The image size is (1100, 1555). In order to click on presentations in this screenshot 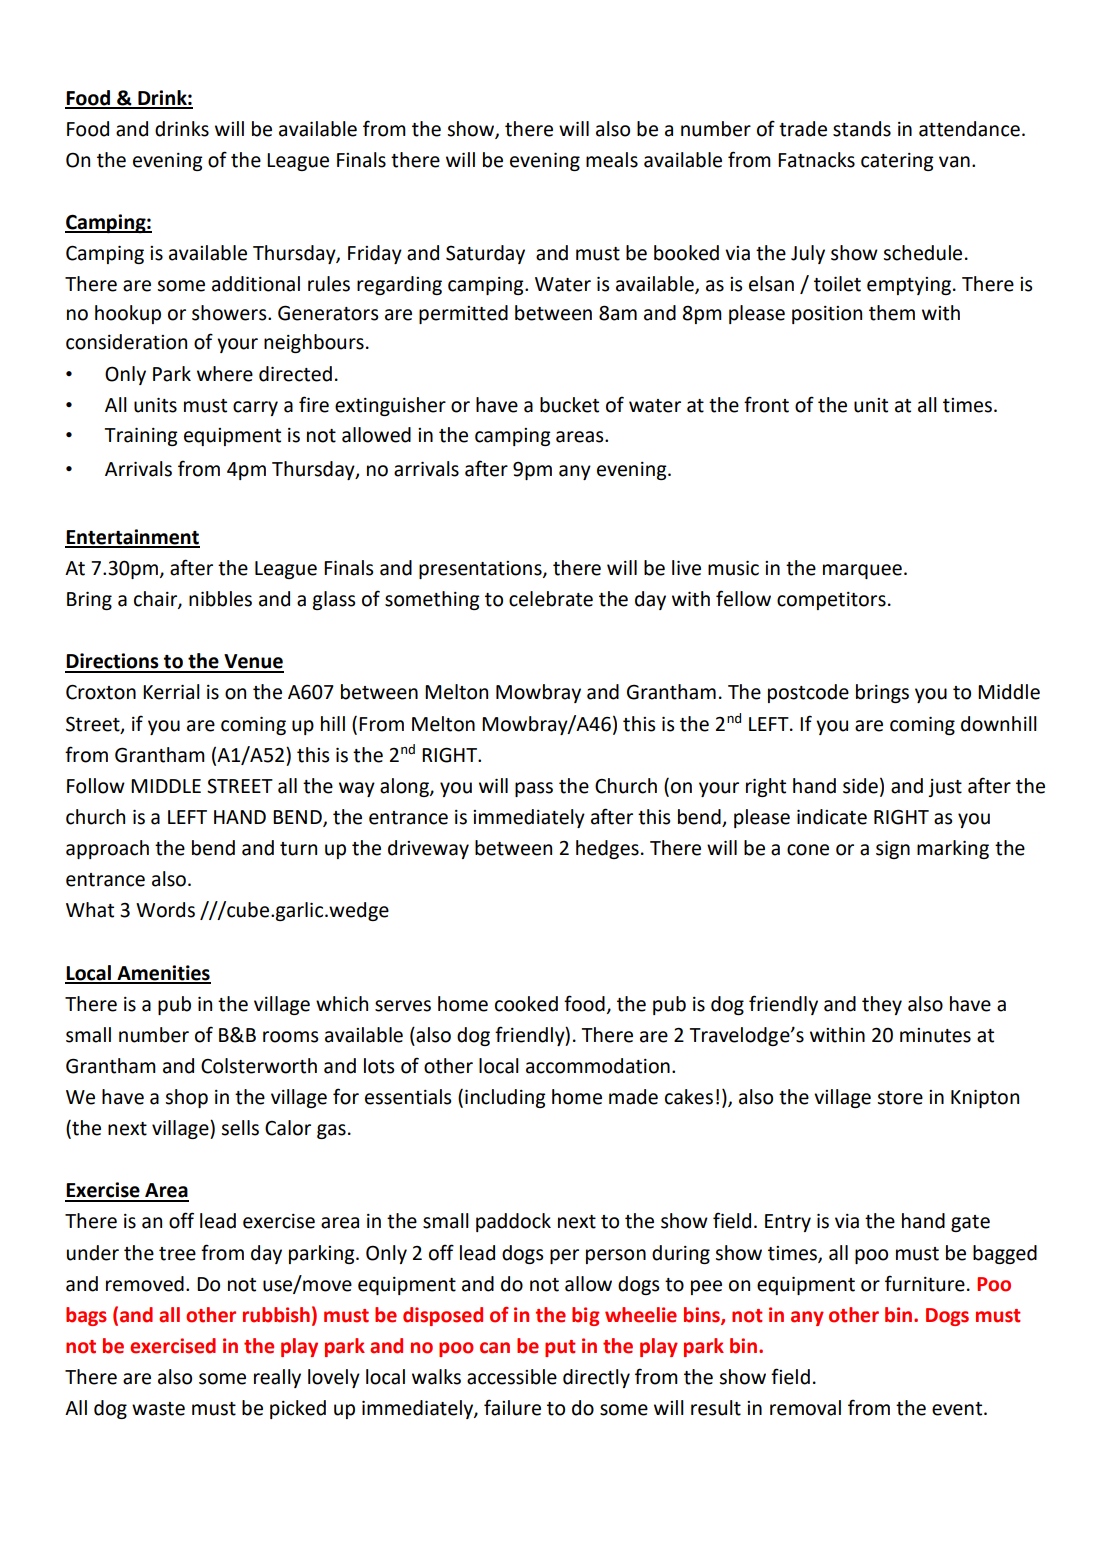, I will do `click(481, 570)`.
